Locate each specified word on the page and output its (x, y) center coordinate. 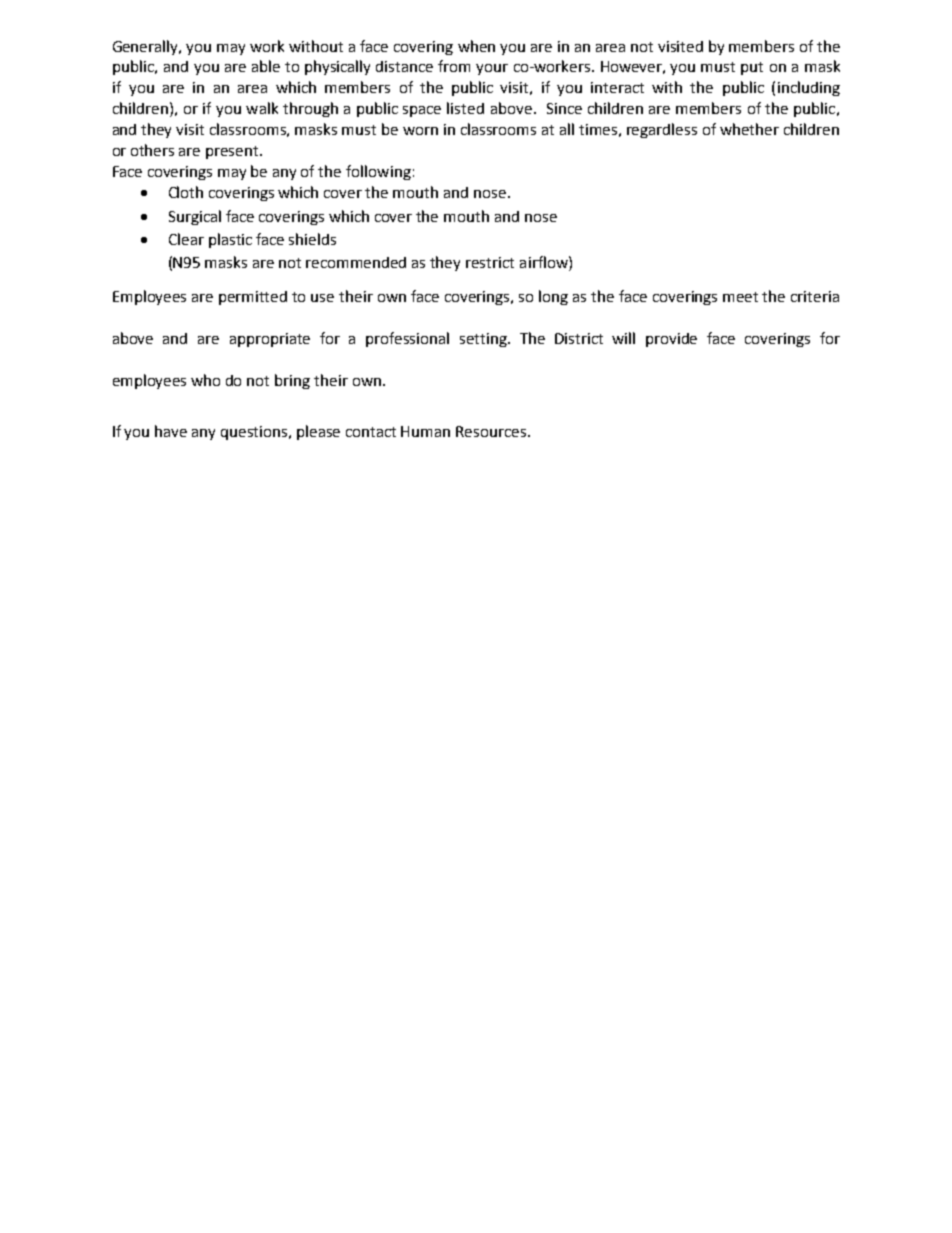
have (171, 431)
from (454, 66)
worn (420, 131)
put (752, 68)
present (233, 152)
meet (740, 297)
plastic (230, 240)
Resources (492, 431)
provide (671, 340)
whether (749, 129)
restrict (490, 262)
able (266, 66)
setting (484, 340)
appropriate (270, 340)
